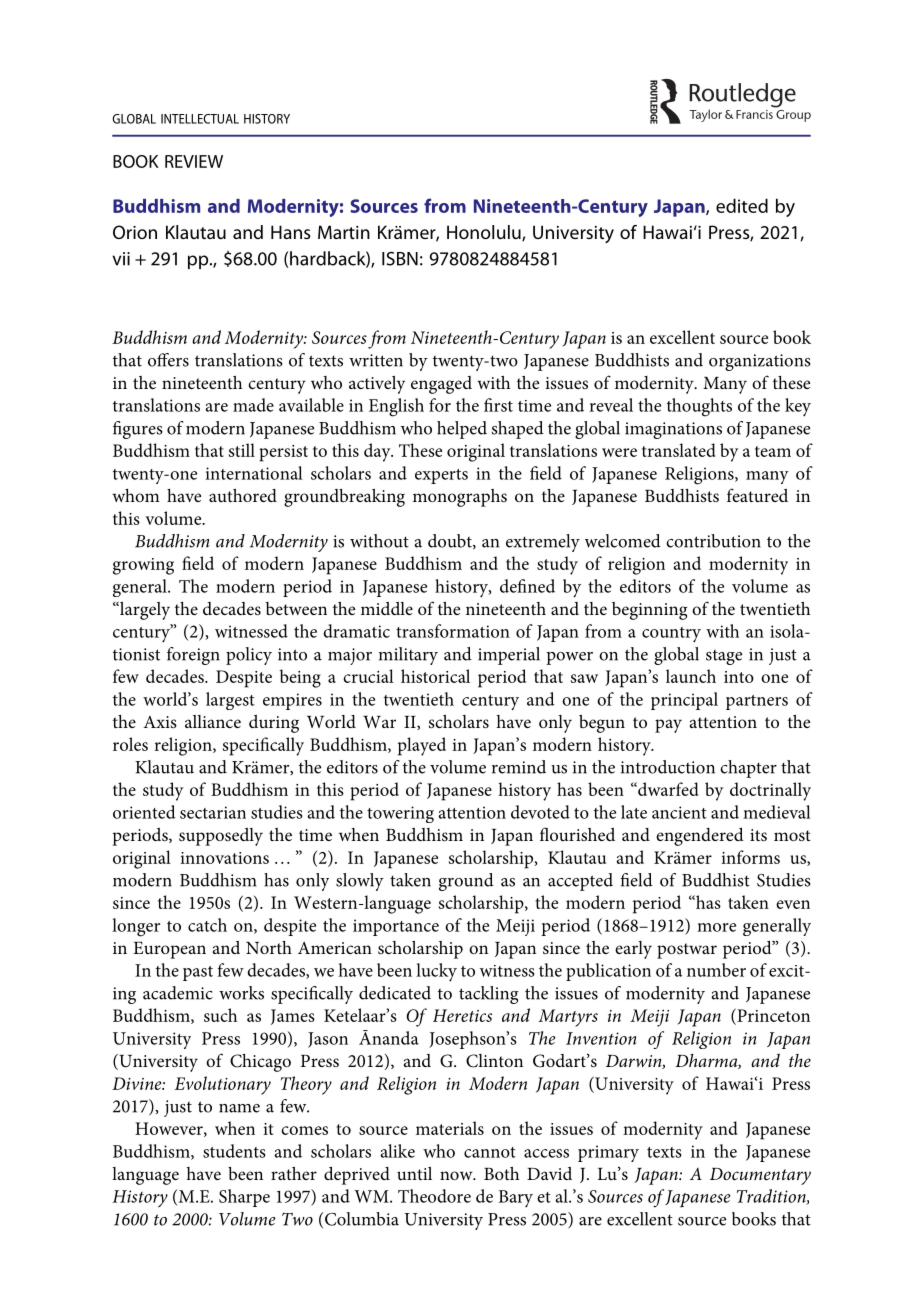 This screenshot has height=1316, width=923. Describe the element at coordinates (460, 498) in the screenshot. I see `monographs` at that location.
